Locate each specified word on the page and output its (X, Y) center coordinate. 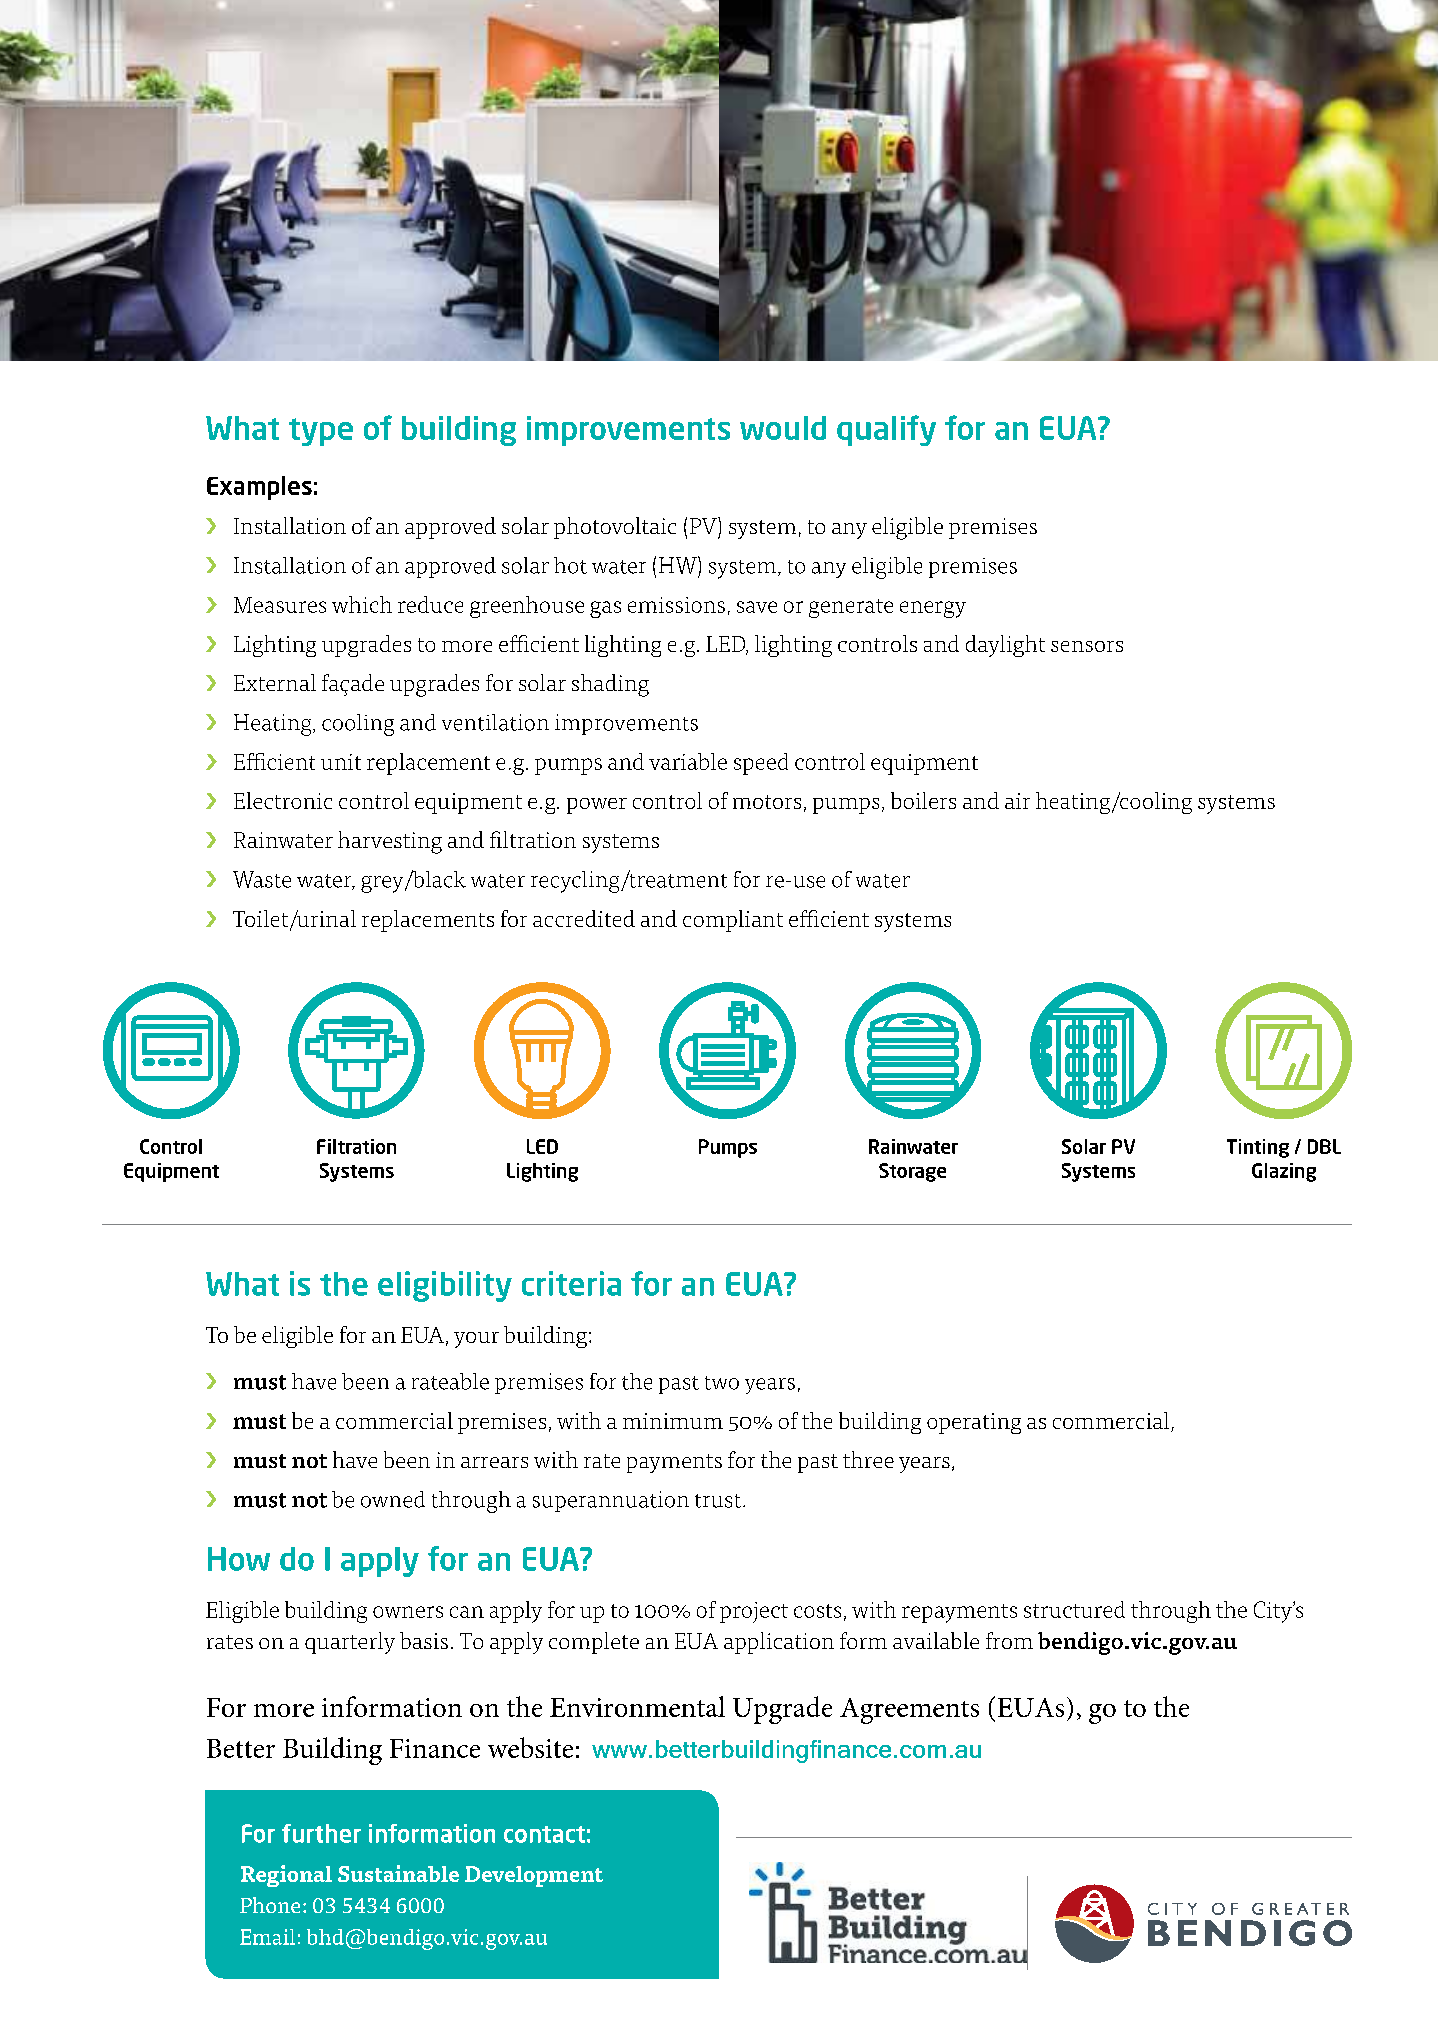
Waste (262, 879)
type (321, 432)
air (1017, 801)
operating (974, 1423)
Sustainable (398, 1873)
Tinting (1258, 1148)
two (722, 1383)
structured (1074, 1609)
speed (761, 764)
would (783, 428)
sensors (1087, 646)
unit (341, 762)
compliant (733, 921)
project (754, 1612)
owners (408, 1612)
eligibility (445, 1286)
